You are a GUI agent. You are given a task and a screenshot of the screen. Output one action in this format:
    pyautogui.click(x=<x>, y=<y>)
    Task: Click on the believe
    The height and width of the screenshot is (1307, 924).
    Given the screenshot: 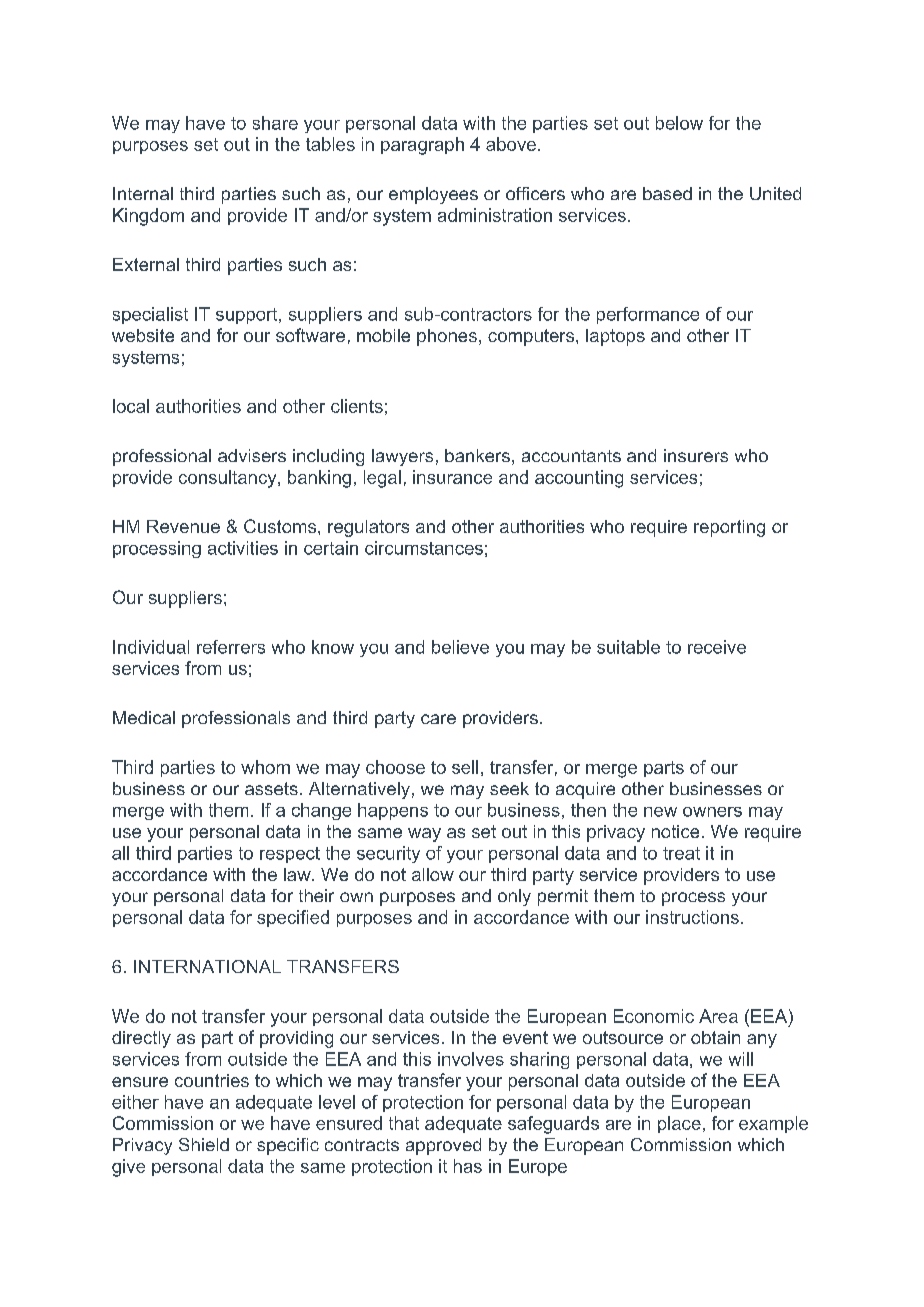 What is the action you would take?
    pyautogui.click(x=460, y=647)
